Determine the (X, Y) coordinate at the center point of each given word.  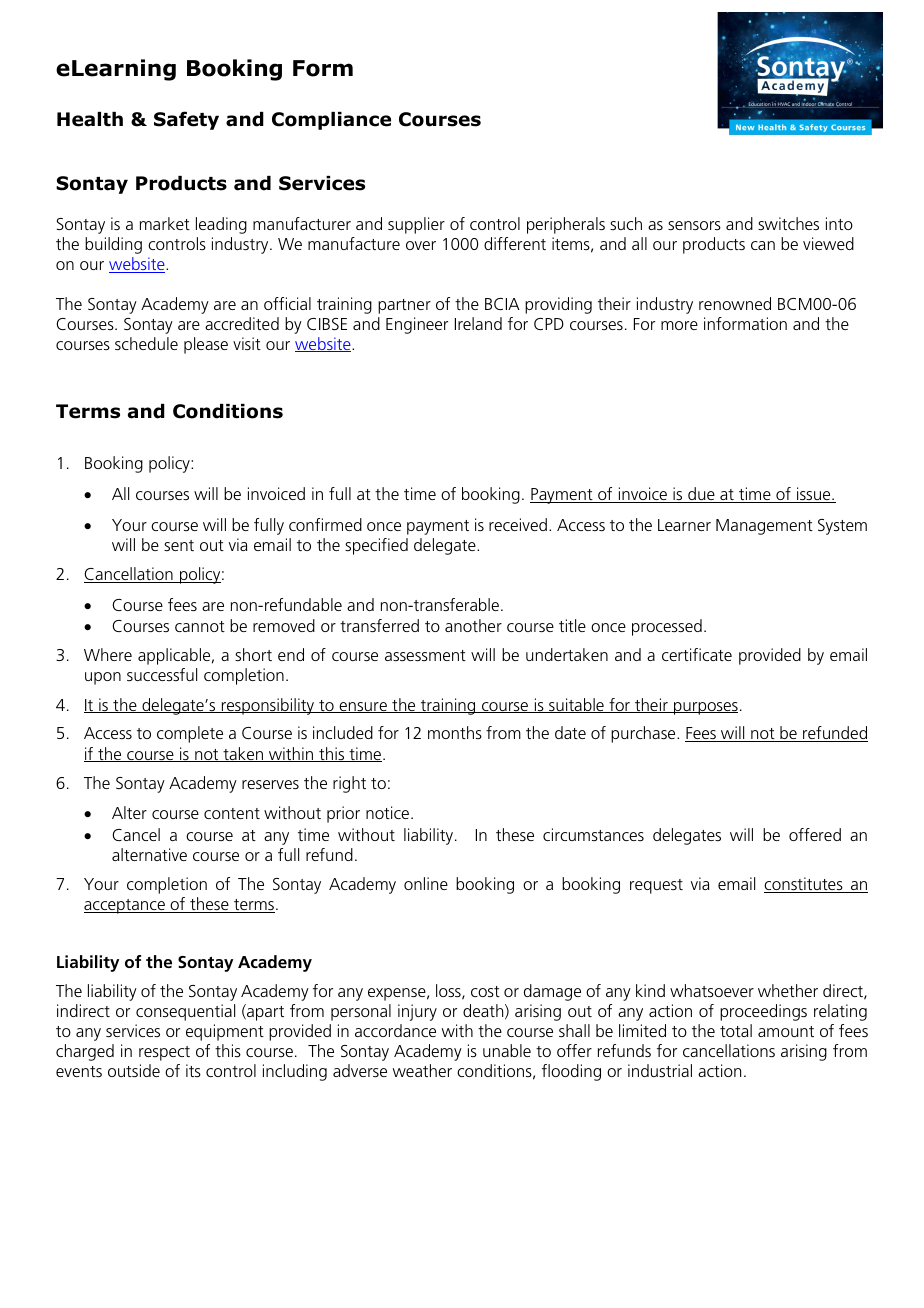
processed (667, 627)
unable (507, 1050)
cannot (200, 626)
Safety (186, 120)
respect (164, 1053)
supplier (416, 225)
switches (788, 223)
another (473, 625)
